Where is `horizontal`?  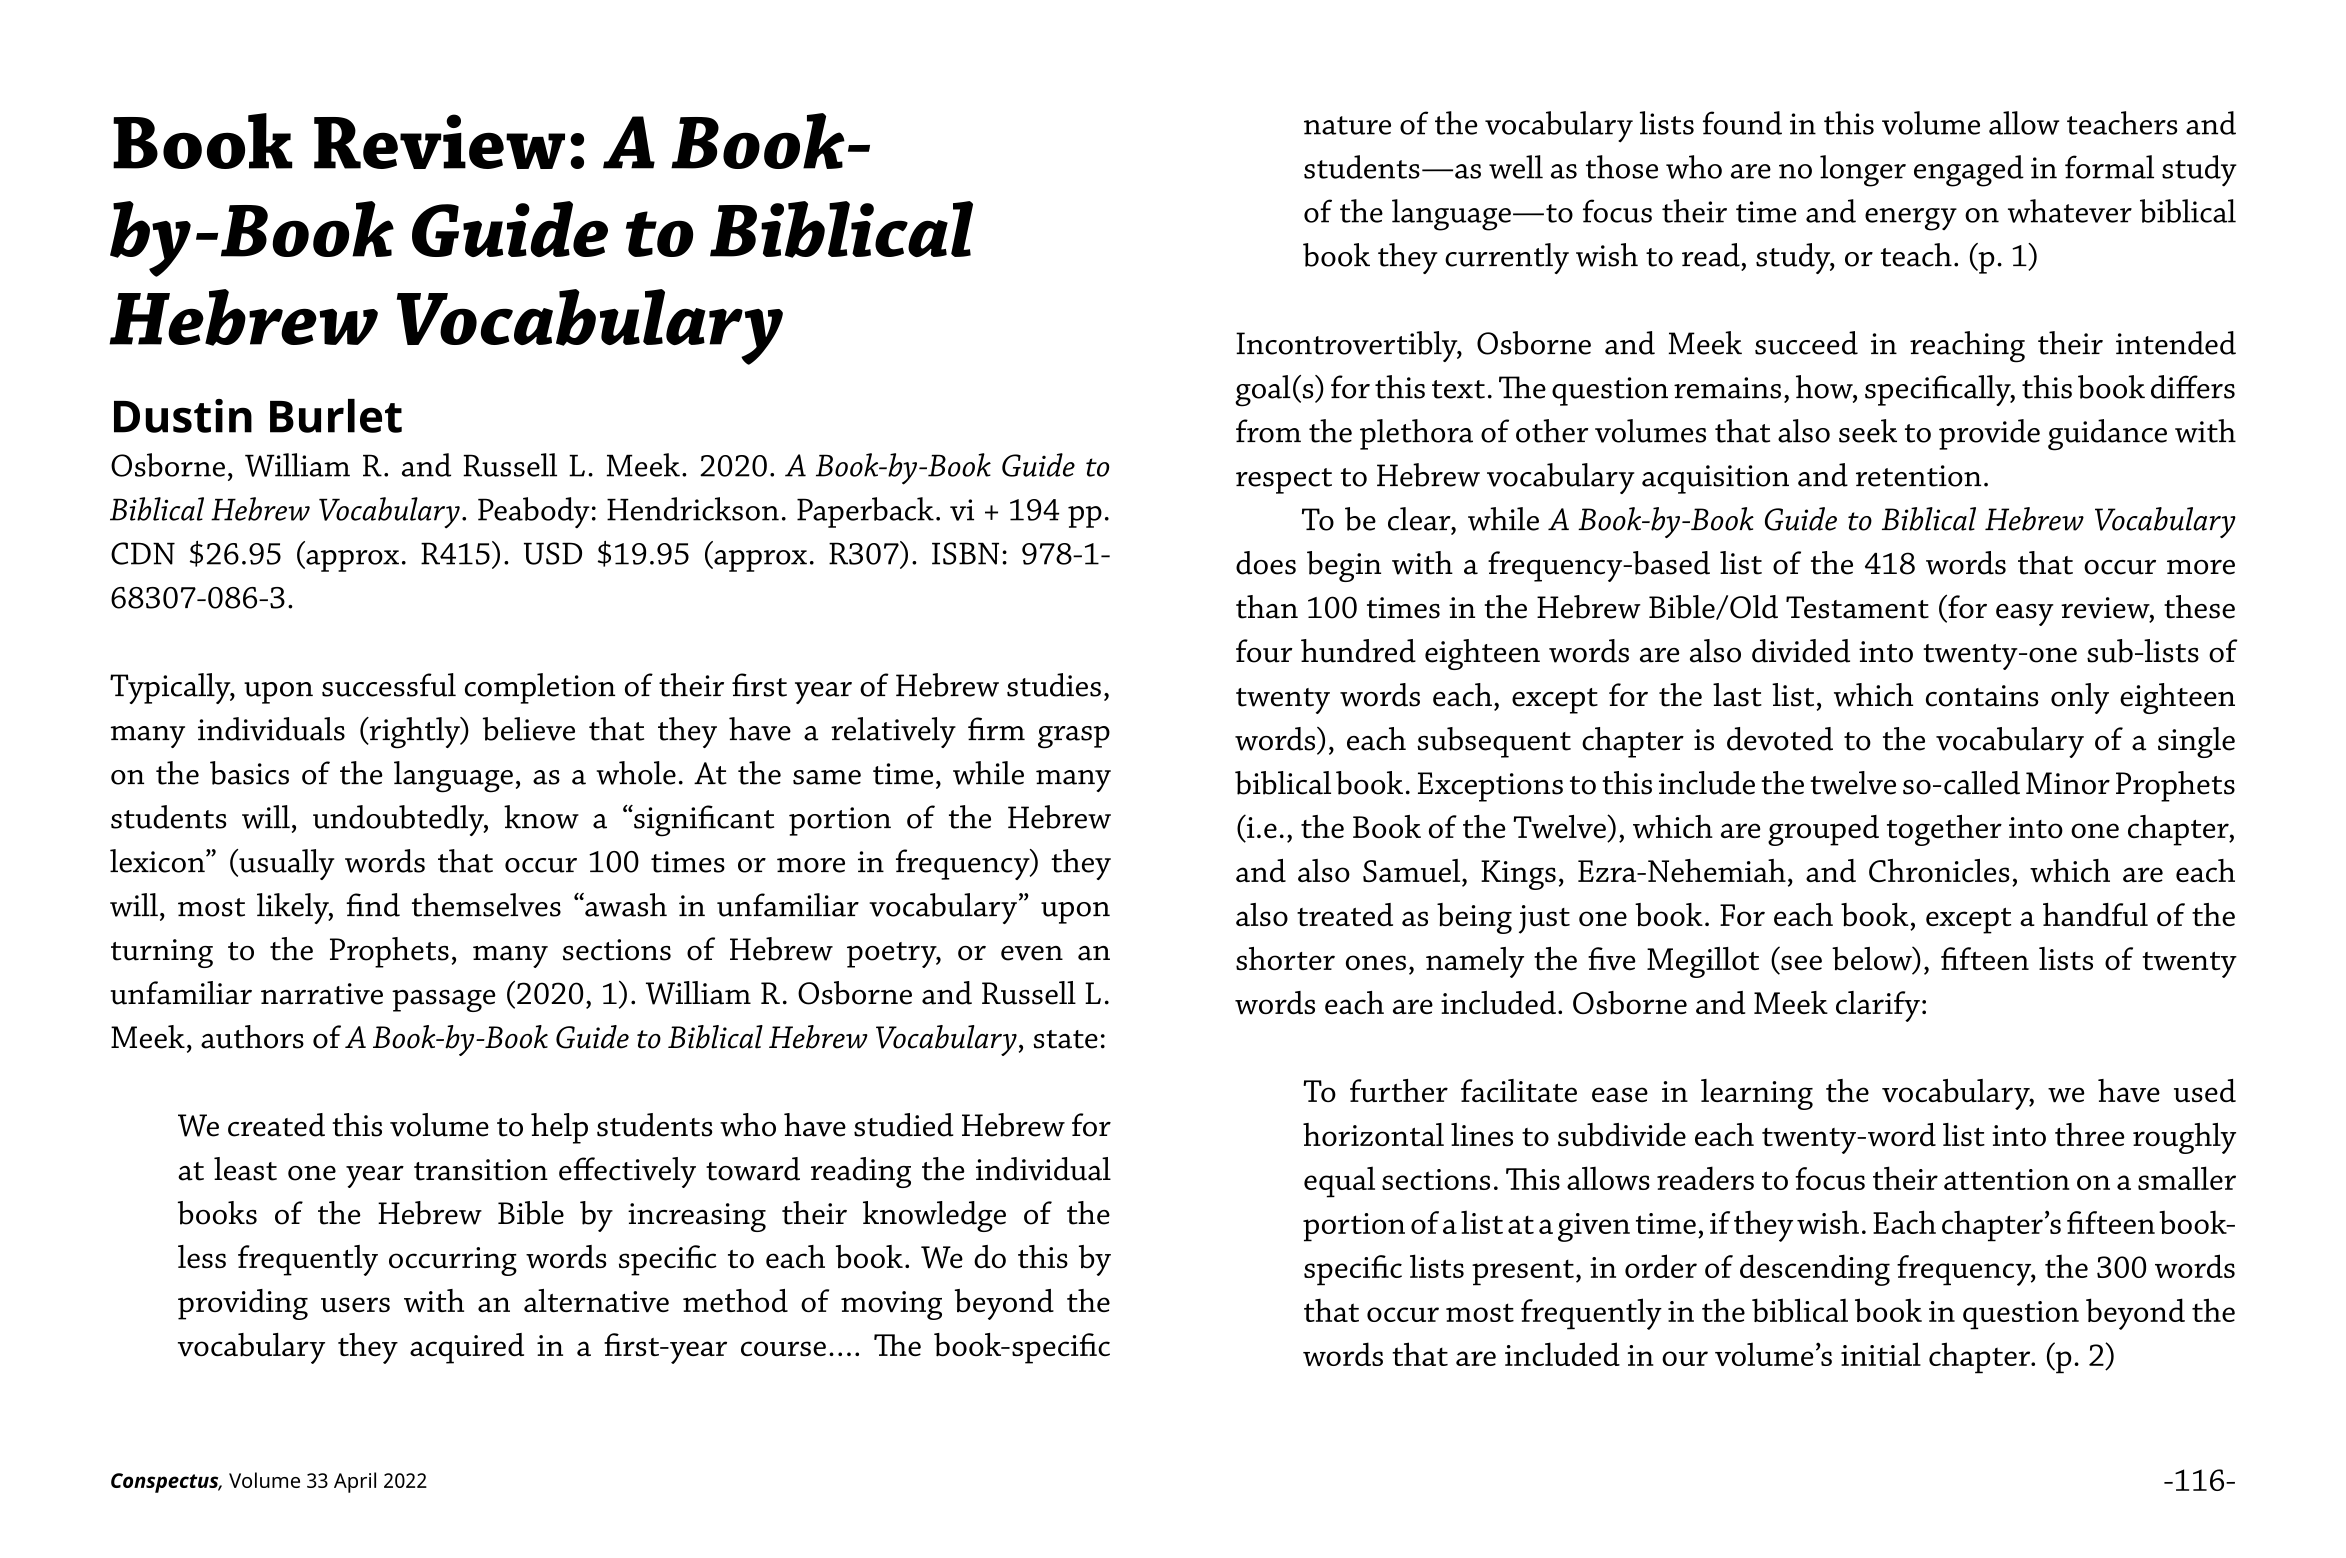
horizontal is located at coordinates (1373, 1134).
